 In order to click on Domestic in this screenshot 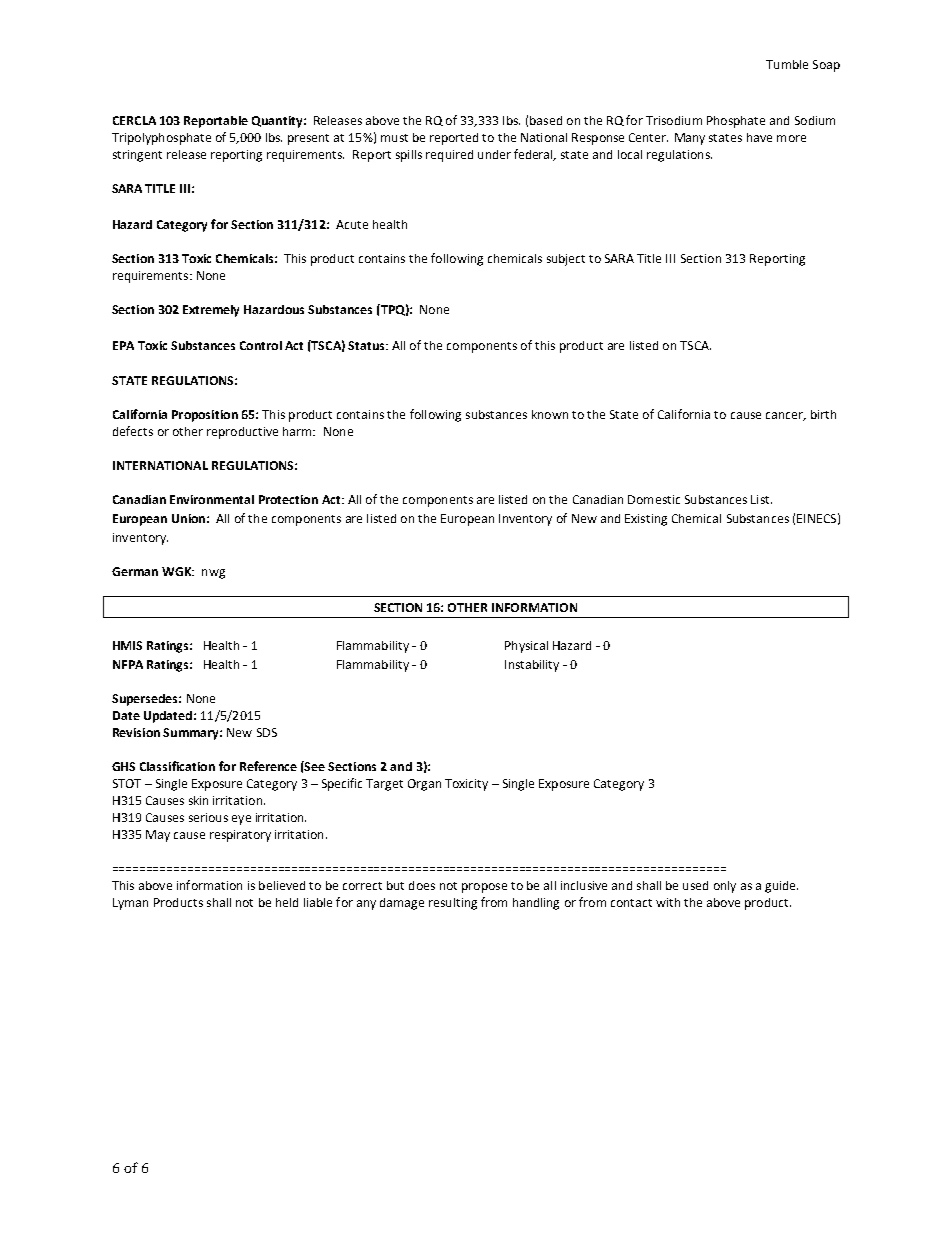, I will do `click(654, 499)`.
